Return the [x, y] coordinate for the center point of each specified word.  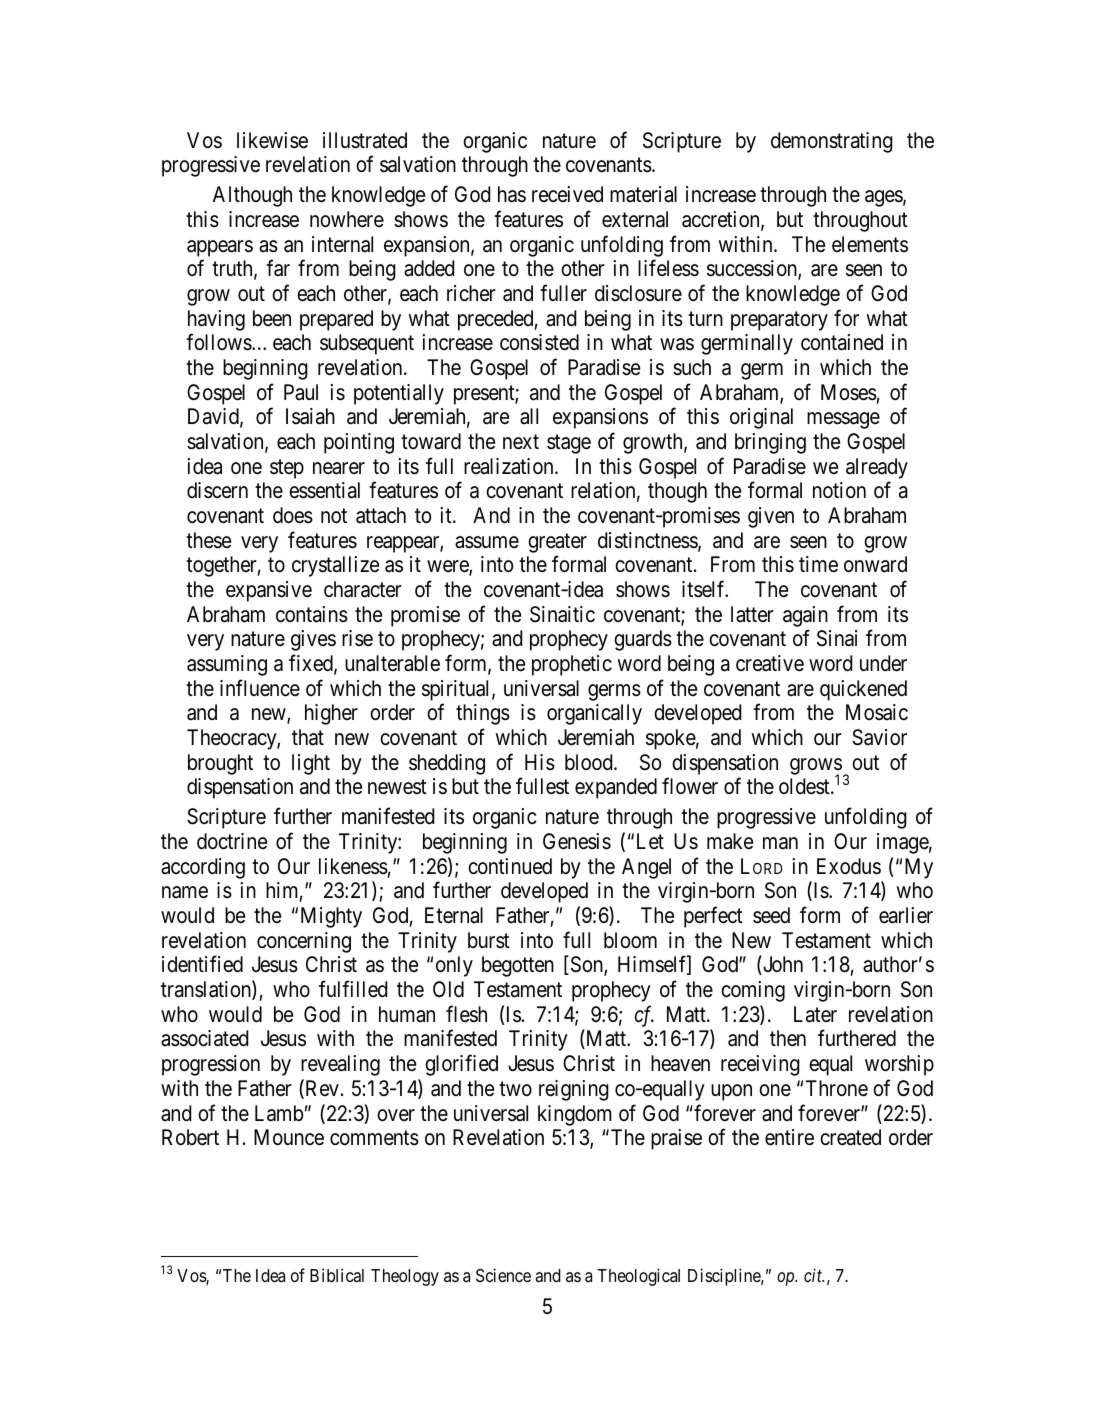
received [567, 194]
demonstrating [832, 142]
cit [814, 1275]
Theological [638, 1277]
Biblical [337, 1275]
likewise [272, 140]
